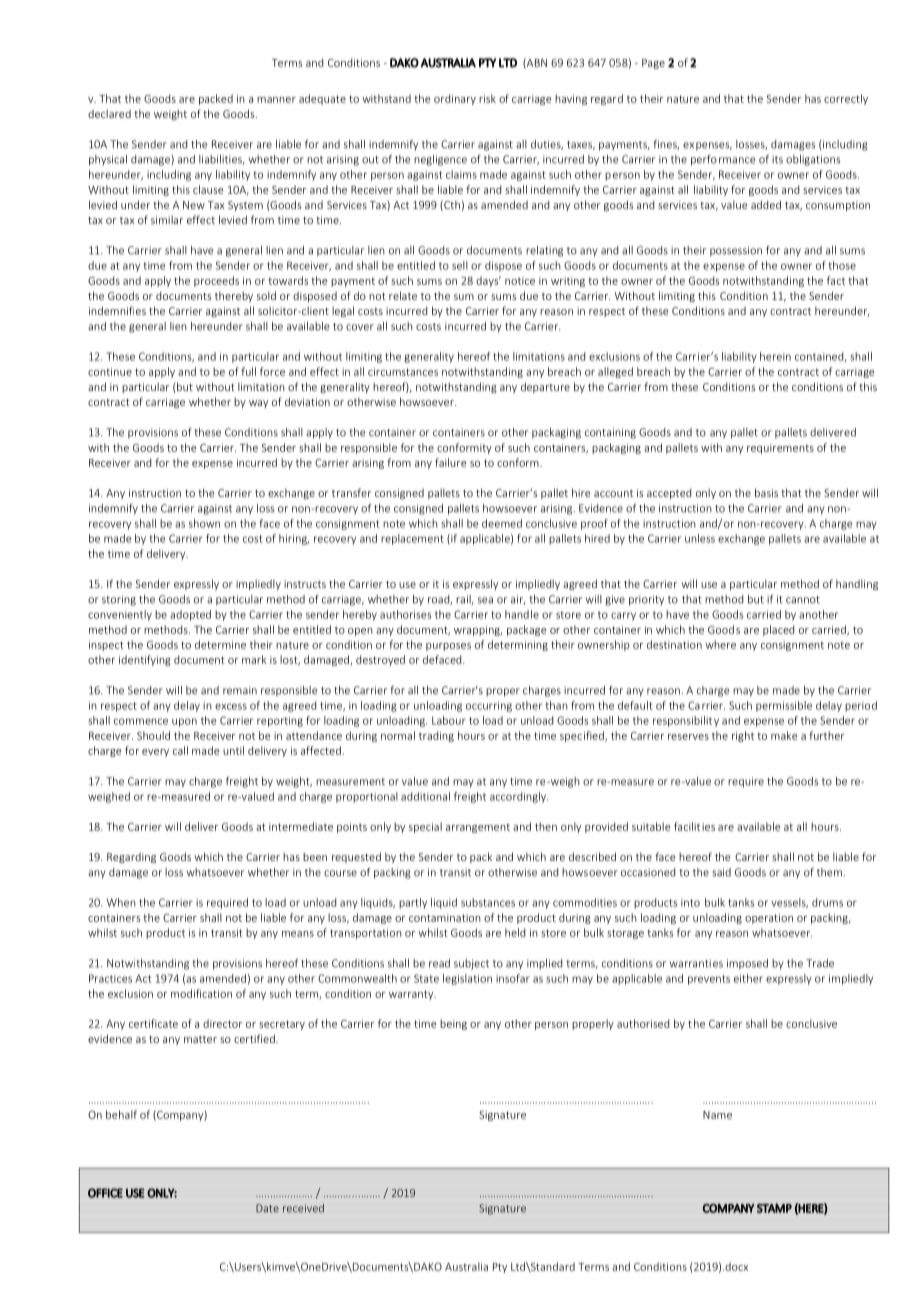  What do you see at coordinates (545, 387) in the document?
I see `departure` at bounding box center [545, 387].
